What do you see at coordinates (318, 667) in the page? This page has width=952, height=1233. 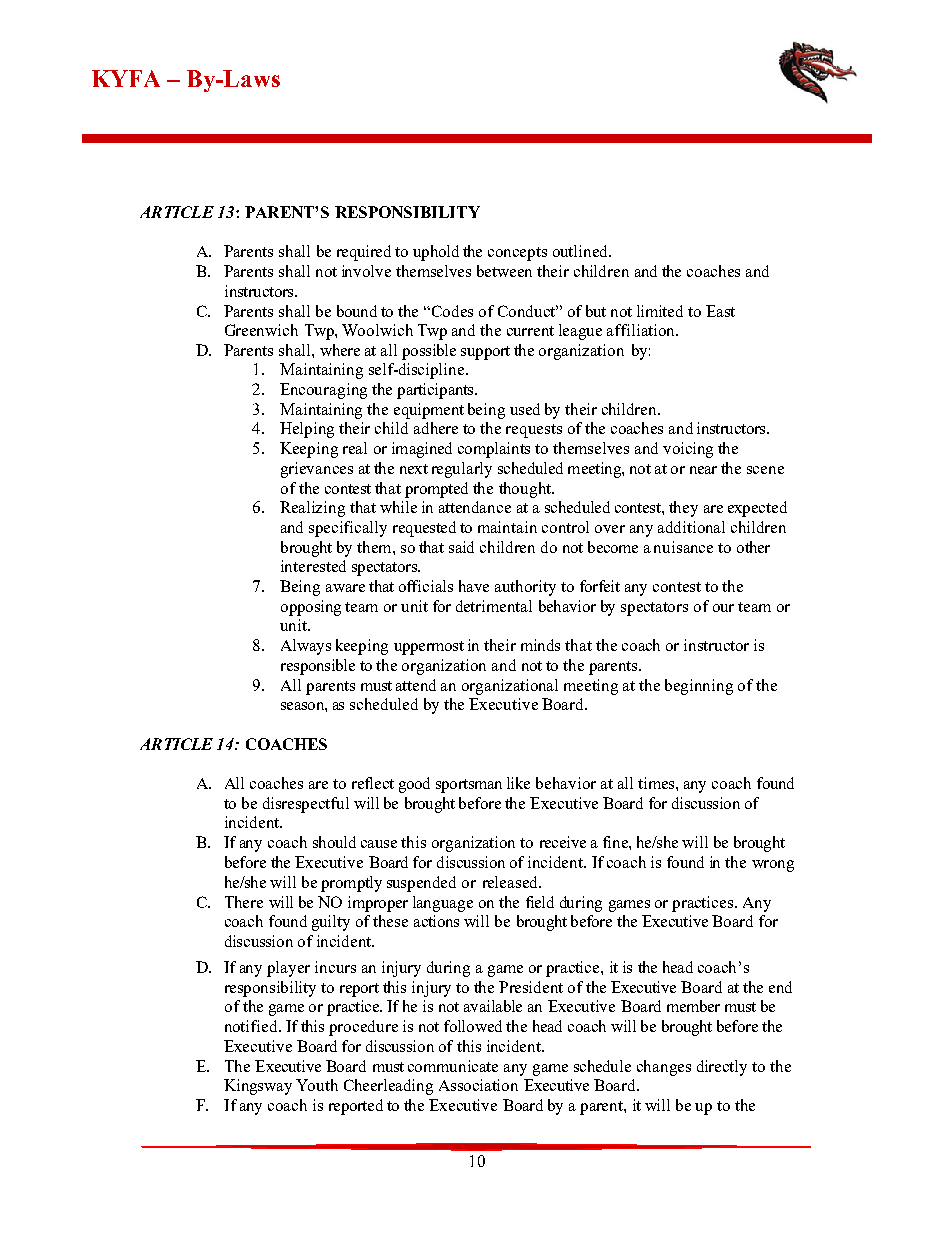 I see `responsible` at bounding box center [318, 667].
